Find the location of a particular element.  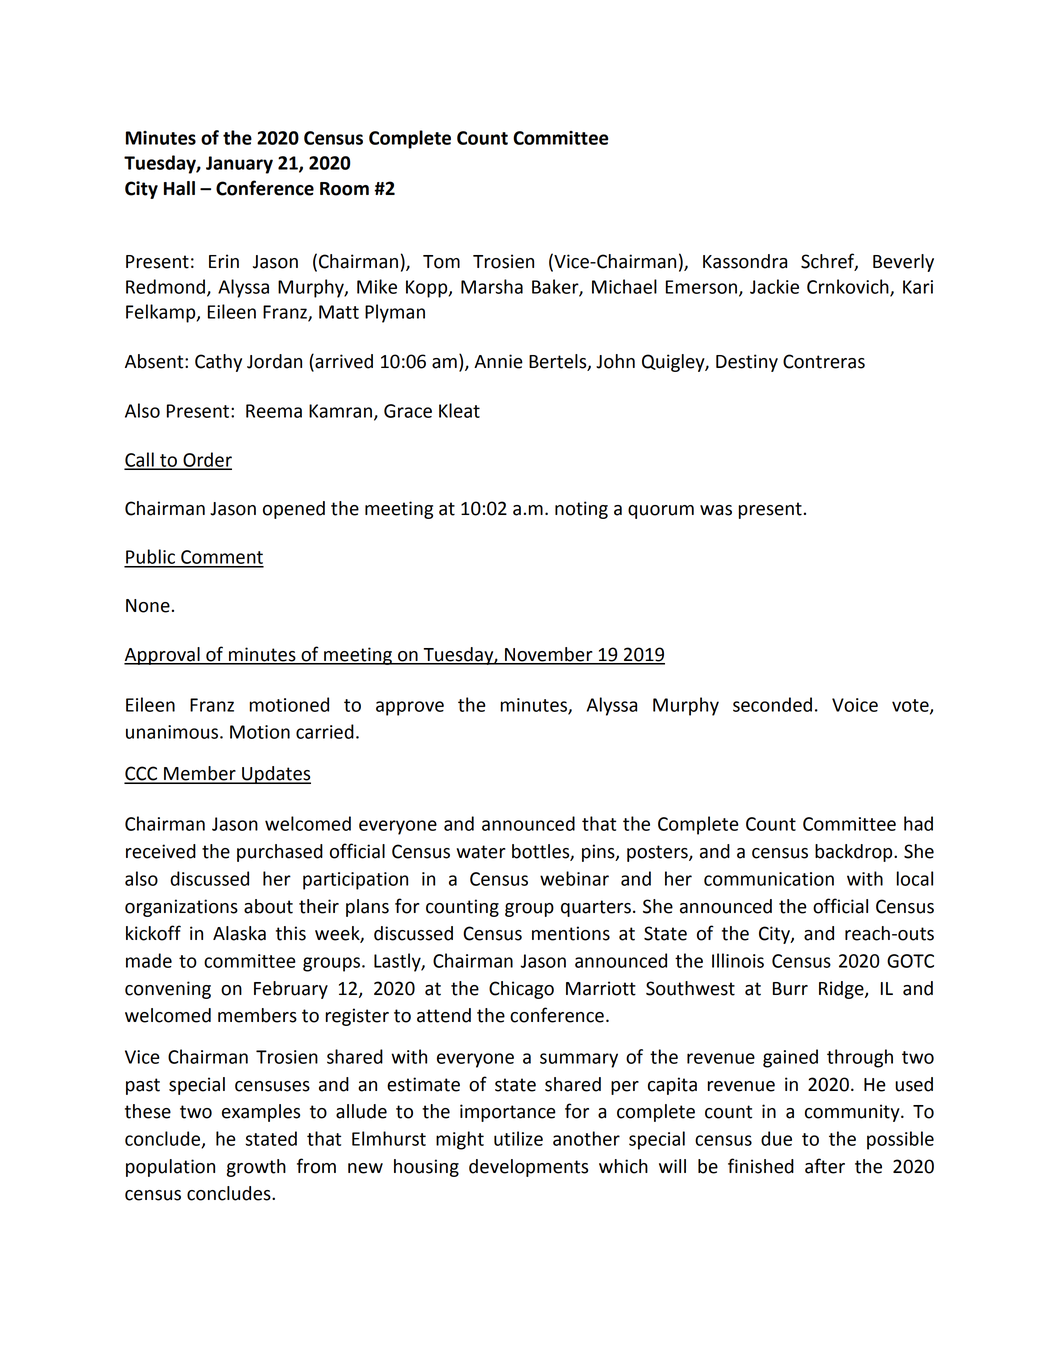

webinar is located at coordinates (574, 878).
